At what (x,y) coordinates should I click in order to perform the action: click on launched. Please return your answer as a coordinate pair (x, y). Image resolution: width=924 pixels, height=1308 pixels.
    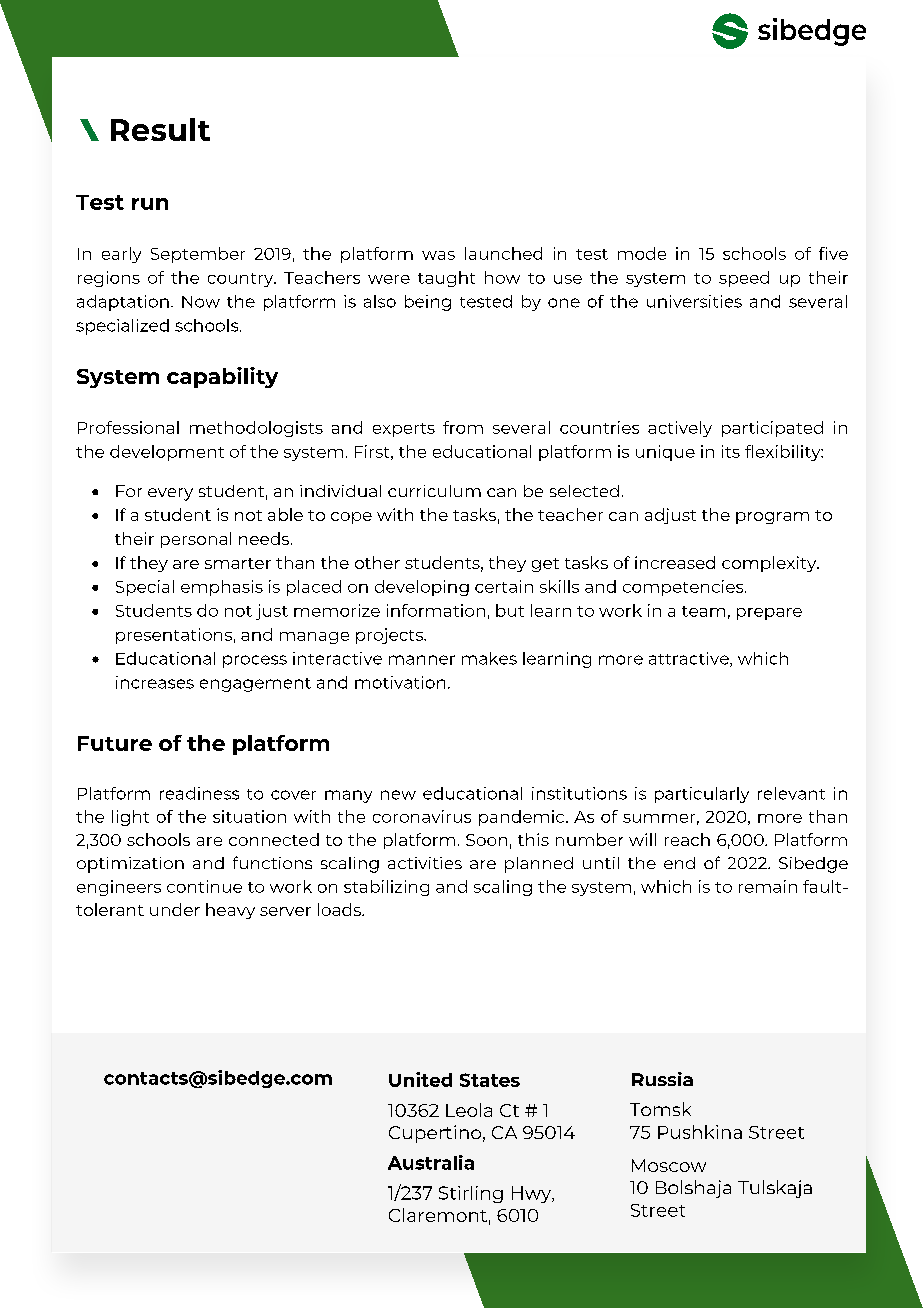
    Looking at the image, I should click on (503, 253).
